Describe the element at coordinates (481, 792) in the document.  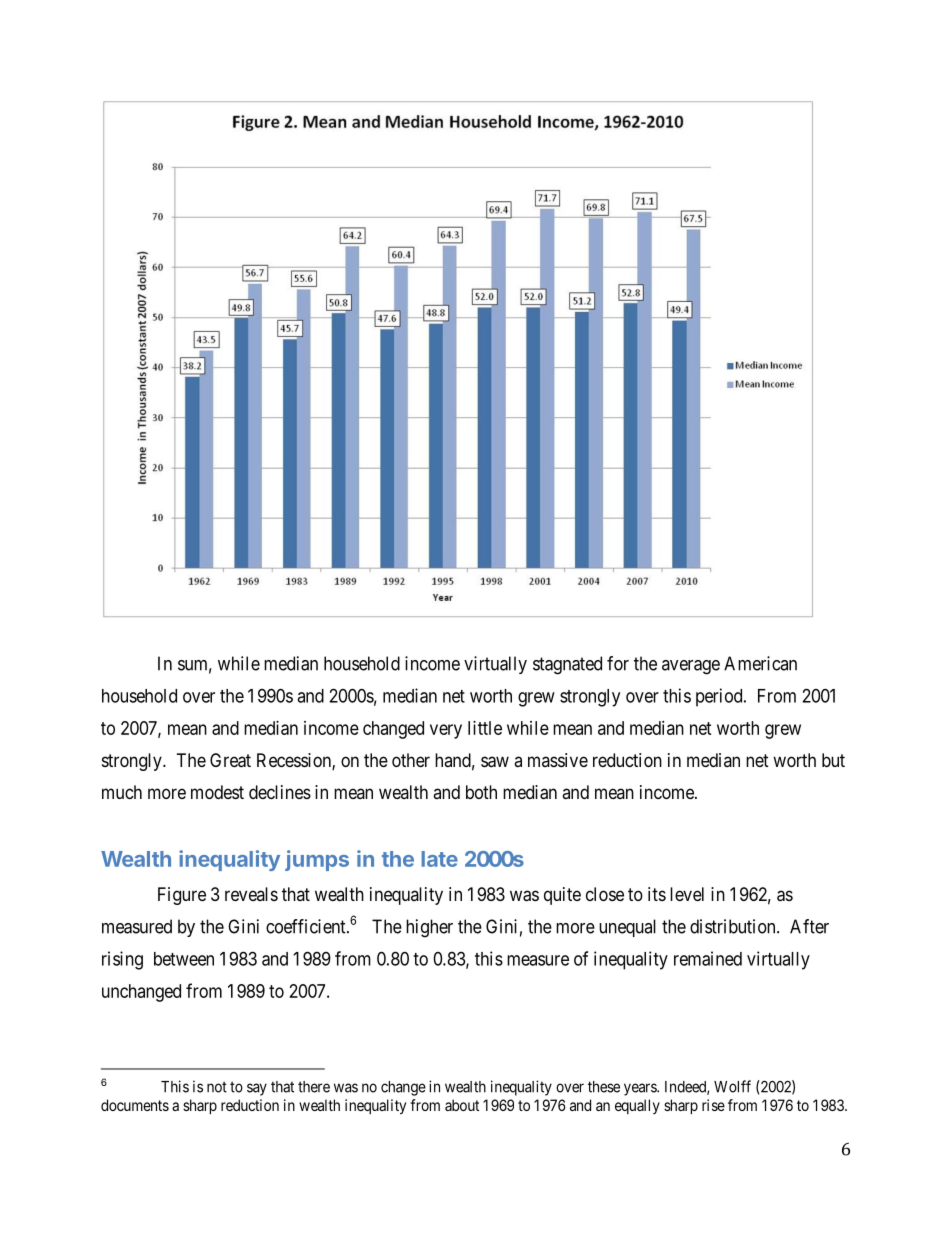
I see `both` at that location.
